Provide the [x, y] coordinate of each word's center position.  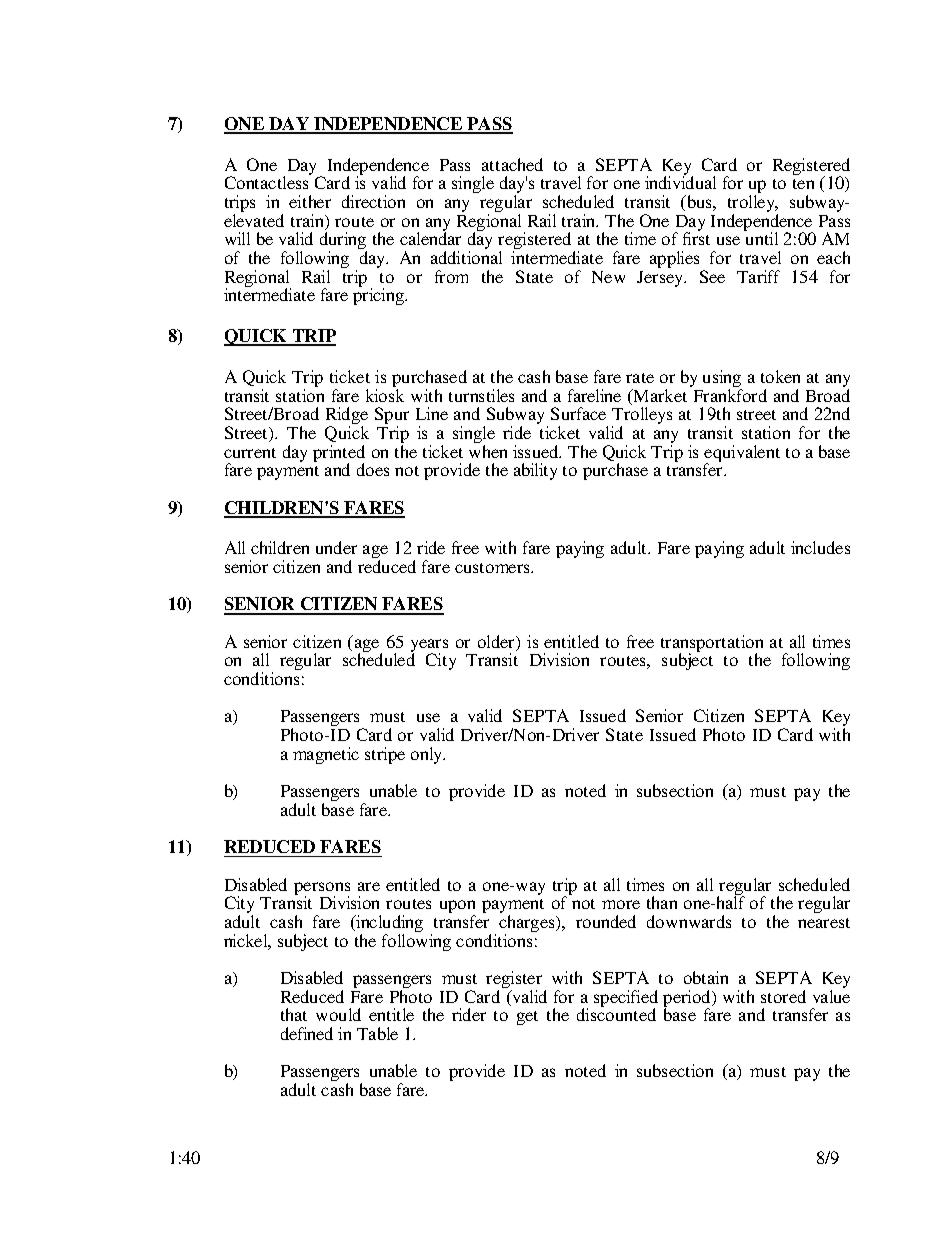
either [310, 201]
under [336, 547]
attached [512, 164]
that [294, 1014]
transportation [712, 645]
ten [803, 184]
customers [493, 568]
